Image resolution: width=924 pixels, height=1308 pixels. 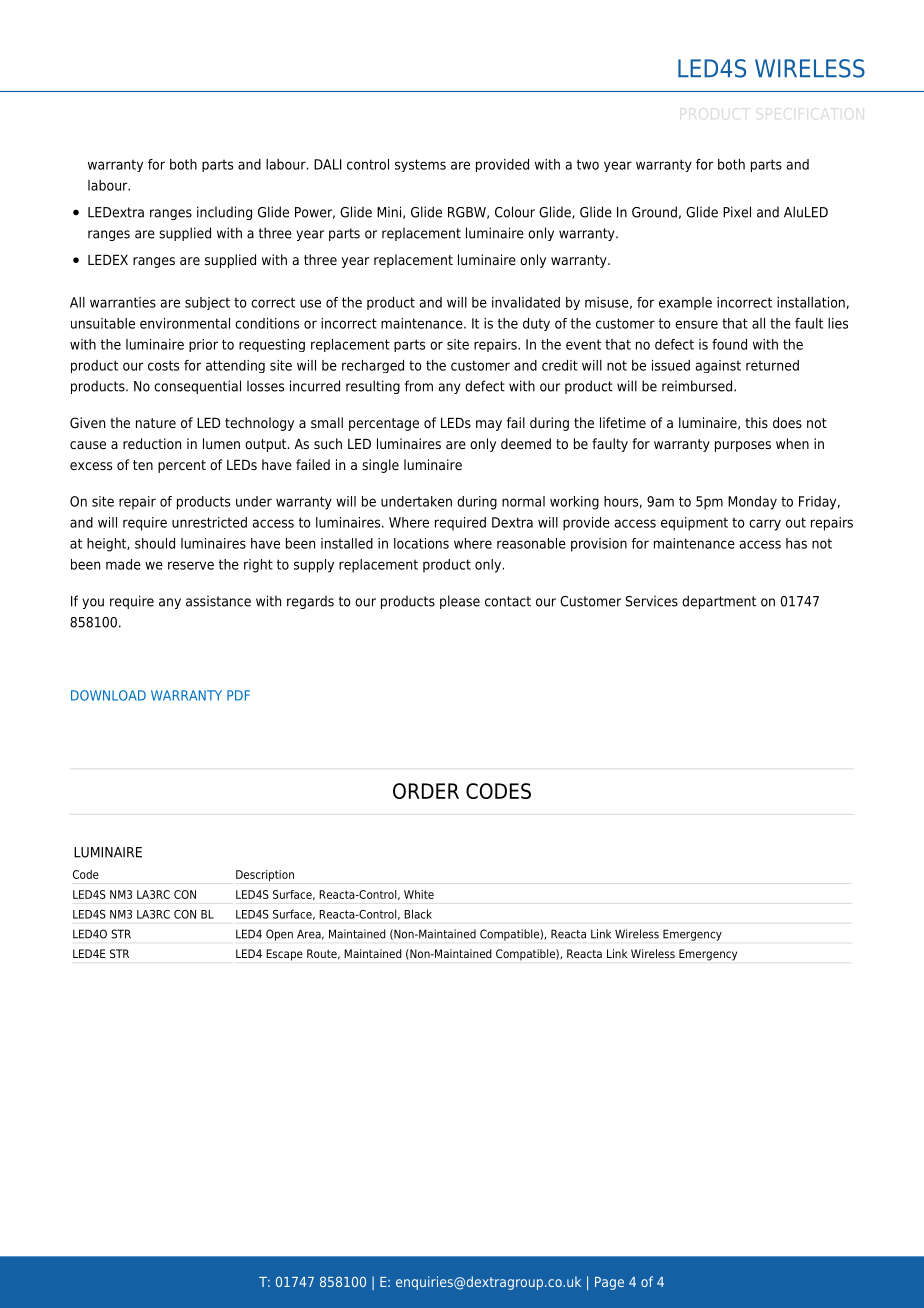 I want to click on Escape, so click(x=284, y=955).
